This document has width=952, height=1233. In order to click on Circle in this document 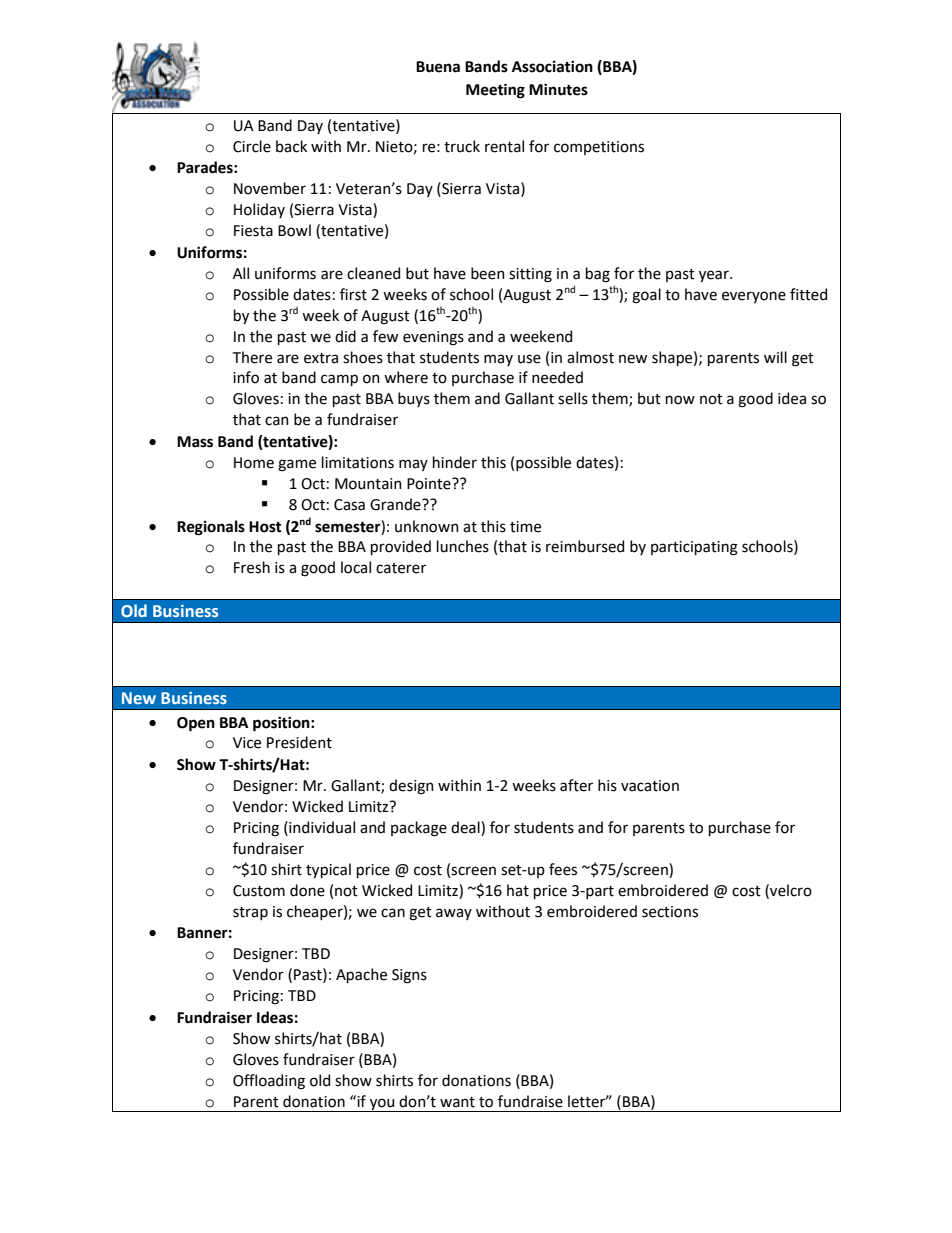, I will do `click(252, 146)`.
